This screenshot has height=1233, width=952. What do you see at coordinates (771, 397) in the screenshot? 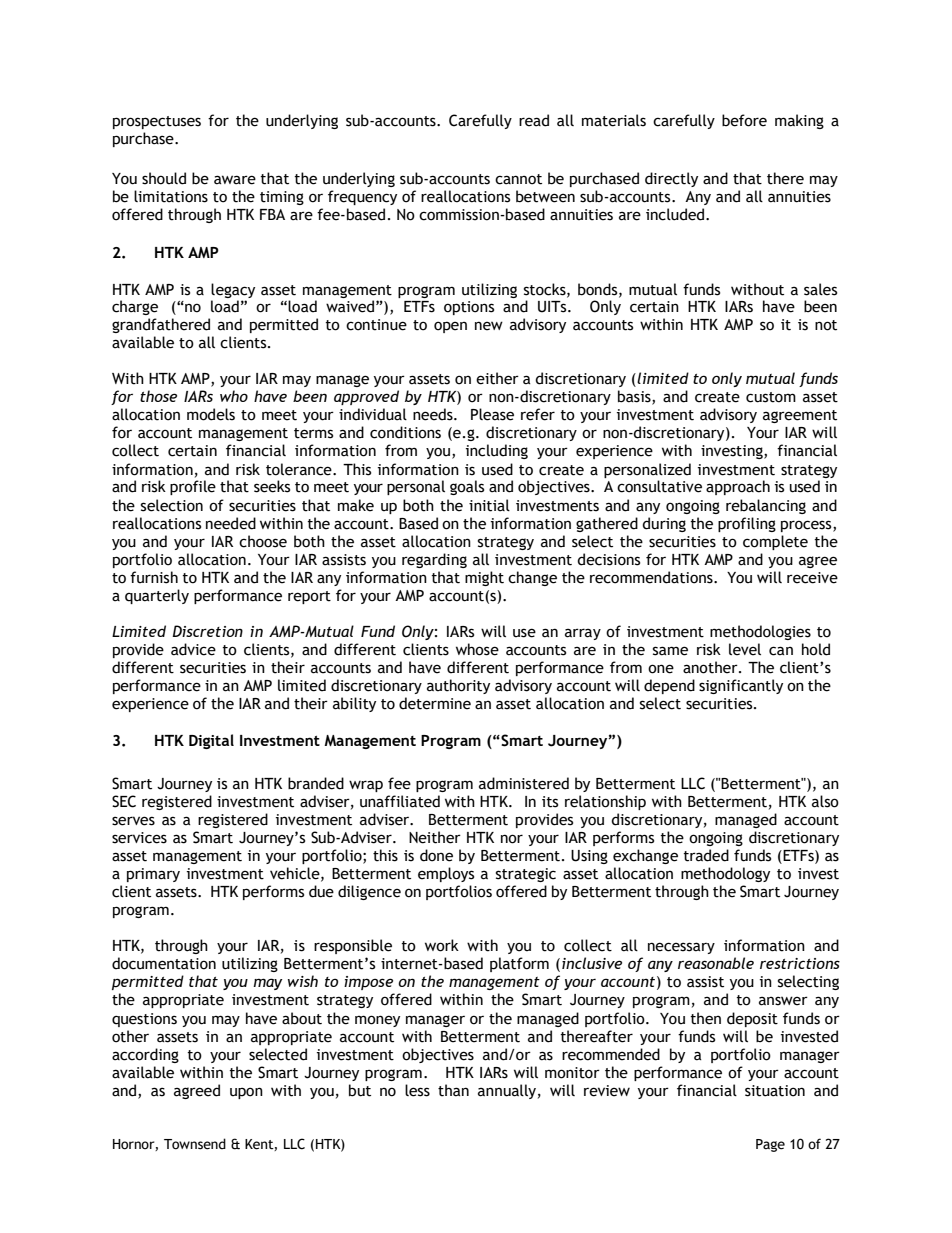
I see `custom` at bounding box center [771, 397].
